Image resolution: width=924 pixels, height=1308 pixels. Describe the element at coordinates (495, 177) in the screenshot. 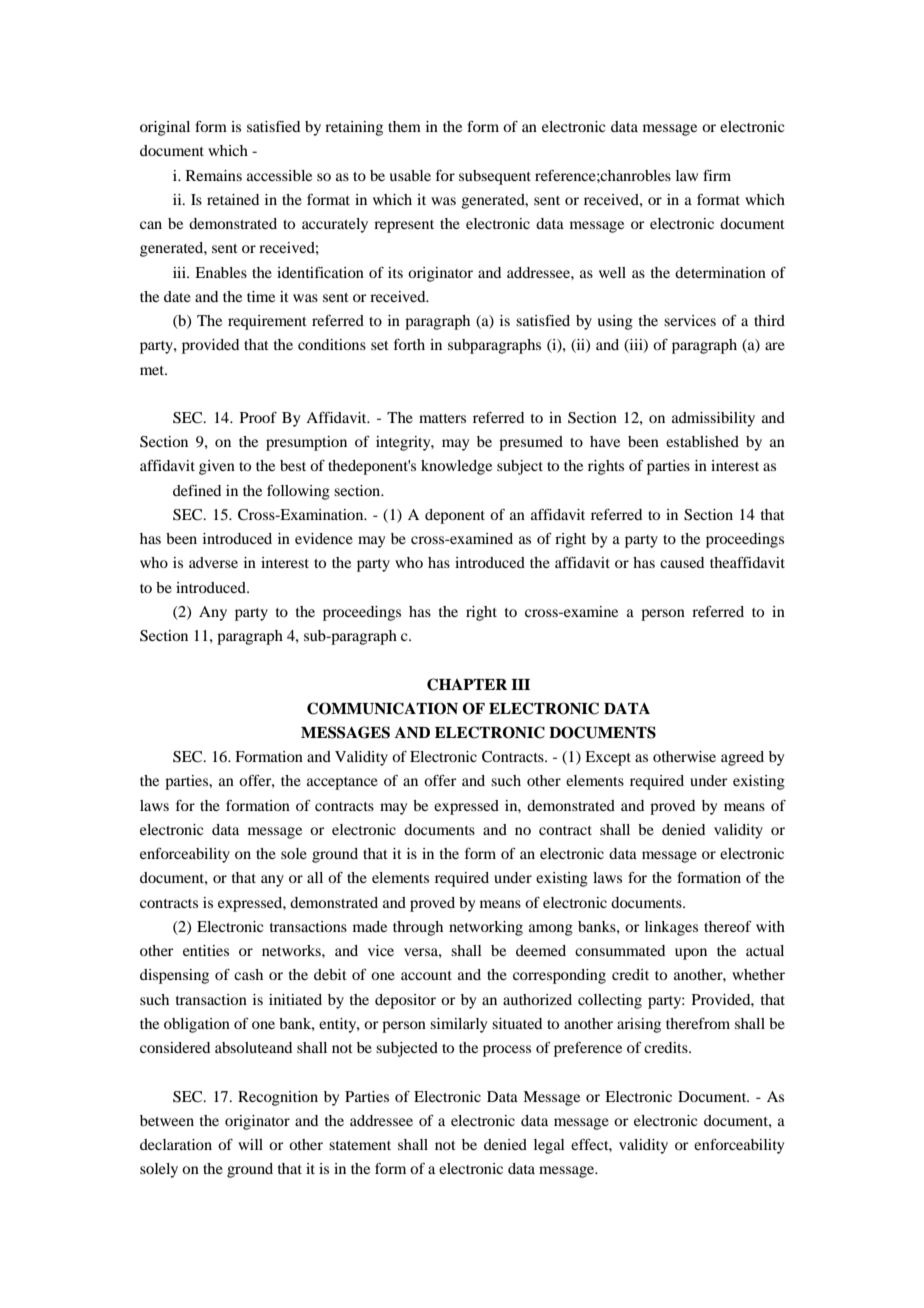

I see `subsequent` at that location.
